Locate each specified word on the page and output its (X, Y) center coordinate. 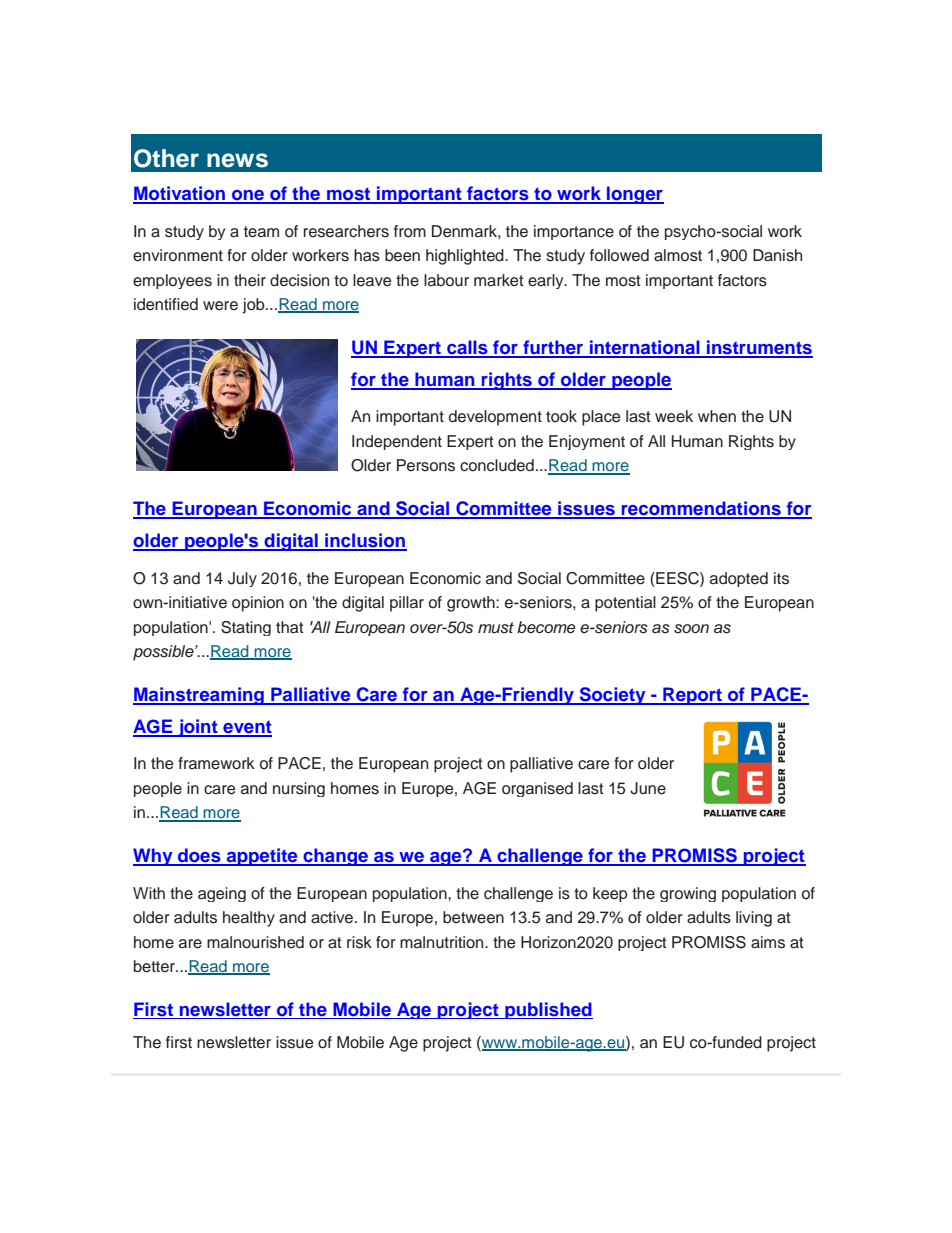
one (248, 196)
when (717, 416)
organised (537, 789)
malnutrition (443, 942)
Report (692, 696)
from (410, 231)
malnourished (255, 942)
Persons (426, 465)
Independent (397, 442)
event (246, 728)
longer (634, 195)
